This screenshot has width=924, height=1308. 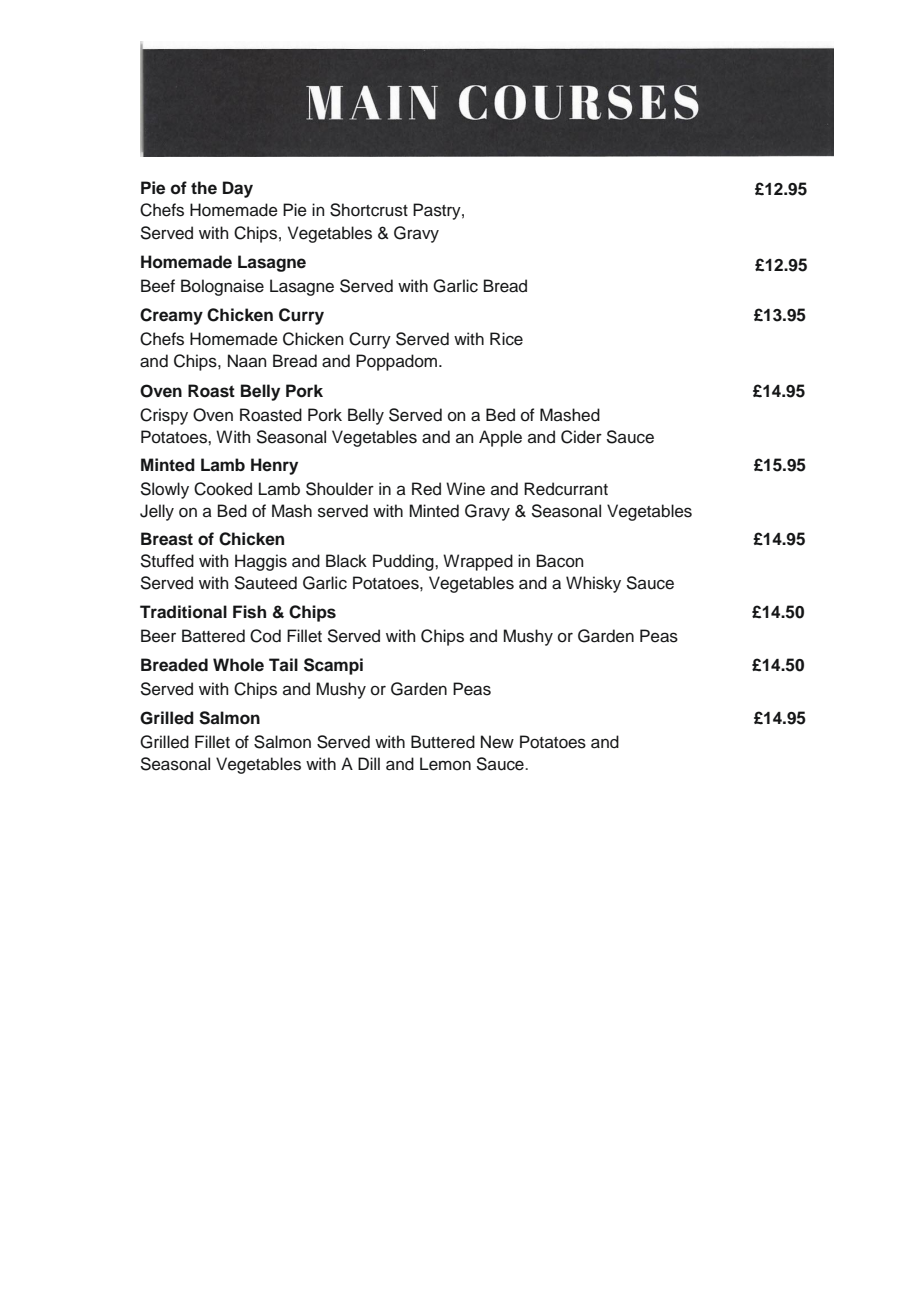 I want to click on Day, so click(x=238, y=189).
